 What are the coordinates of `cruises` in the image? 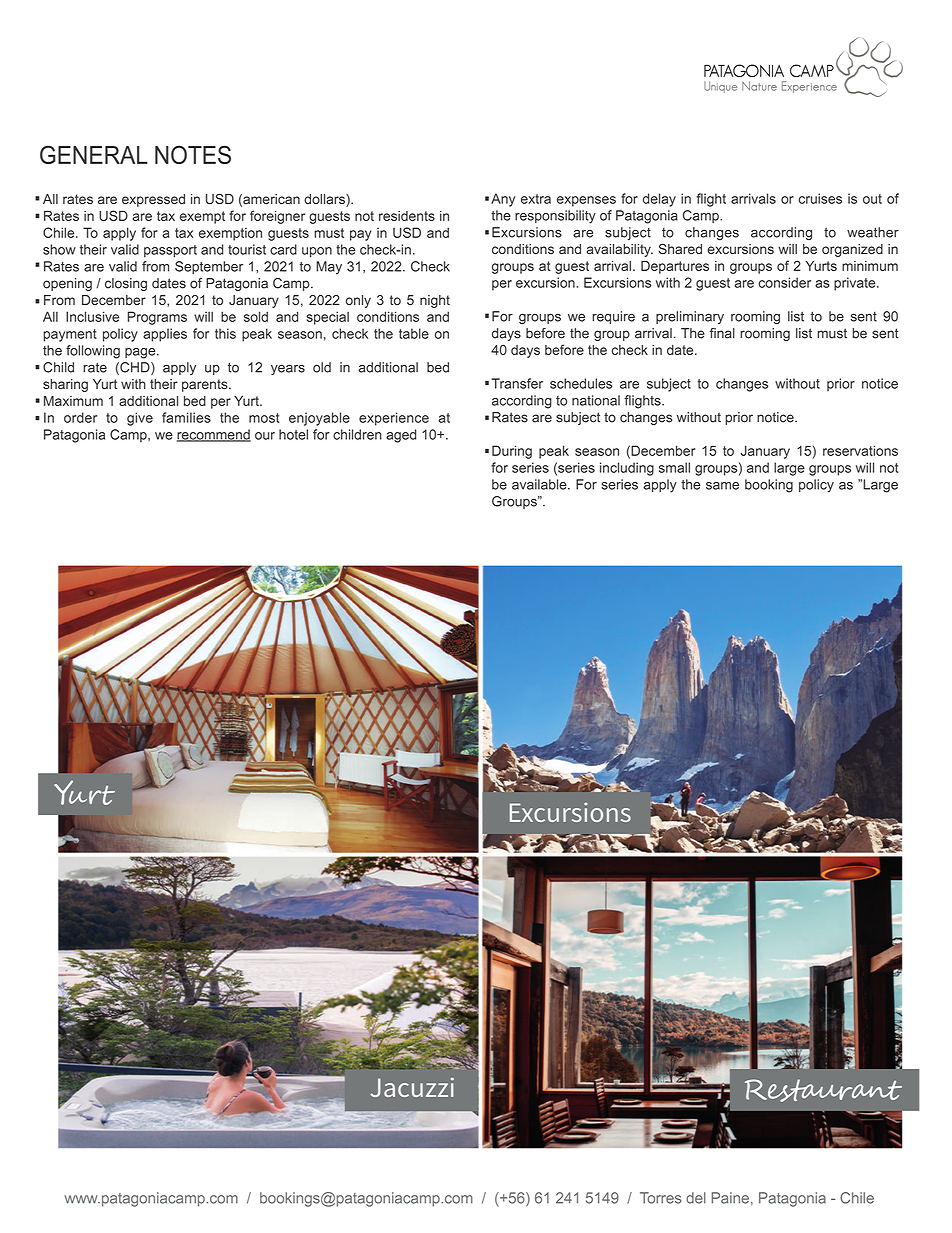 It's located at (820, 198).
